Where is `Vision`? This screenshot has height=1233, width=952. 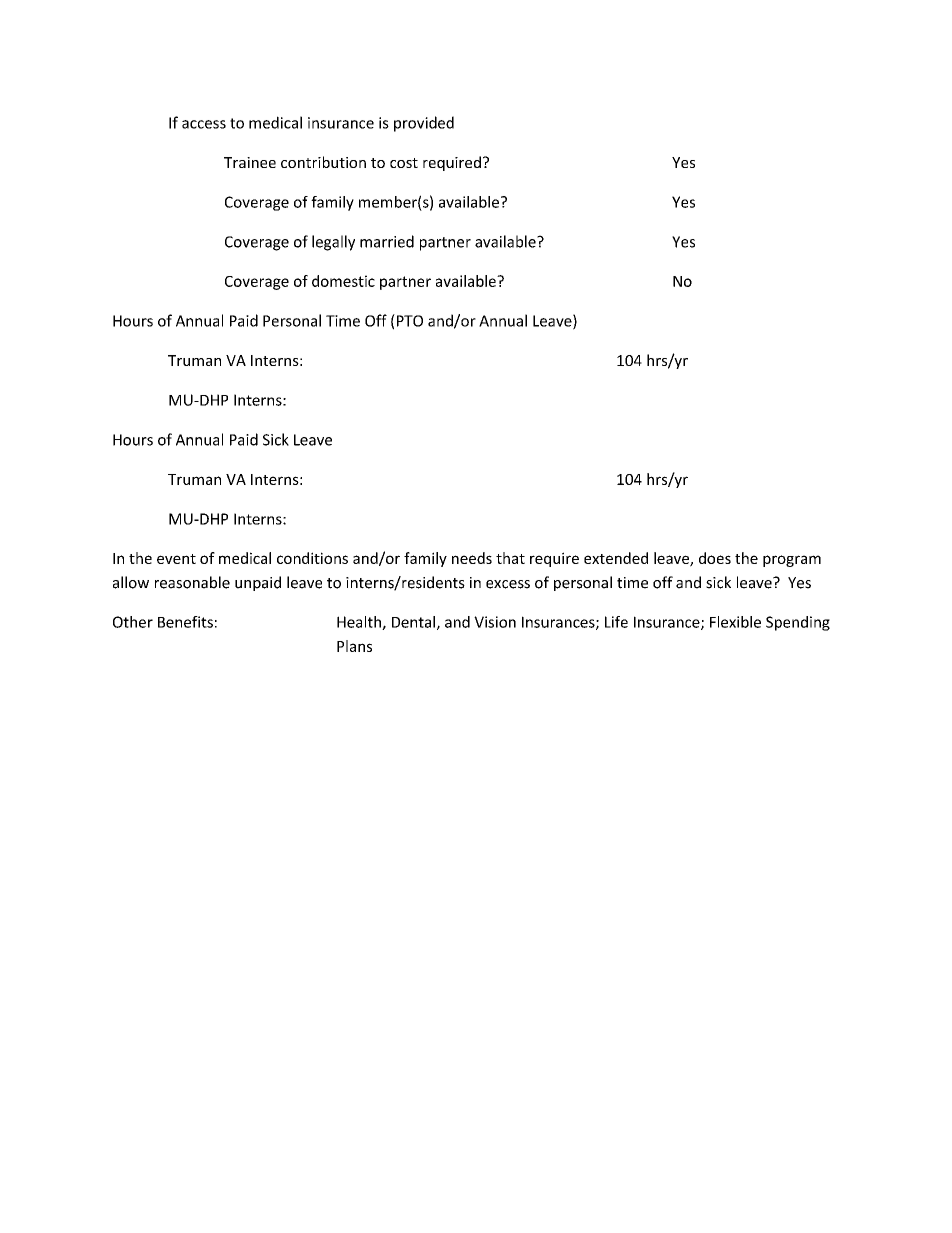 Vision is located at coordinates (495, 622).
